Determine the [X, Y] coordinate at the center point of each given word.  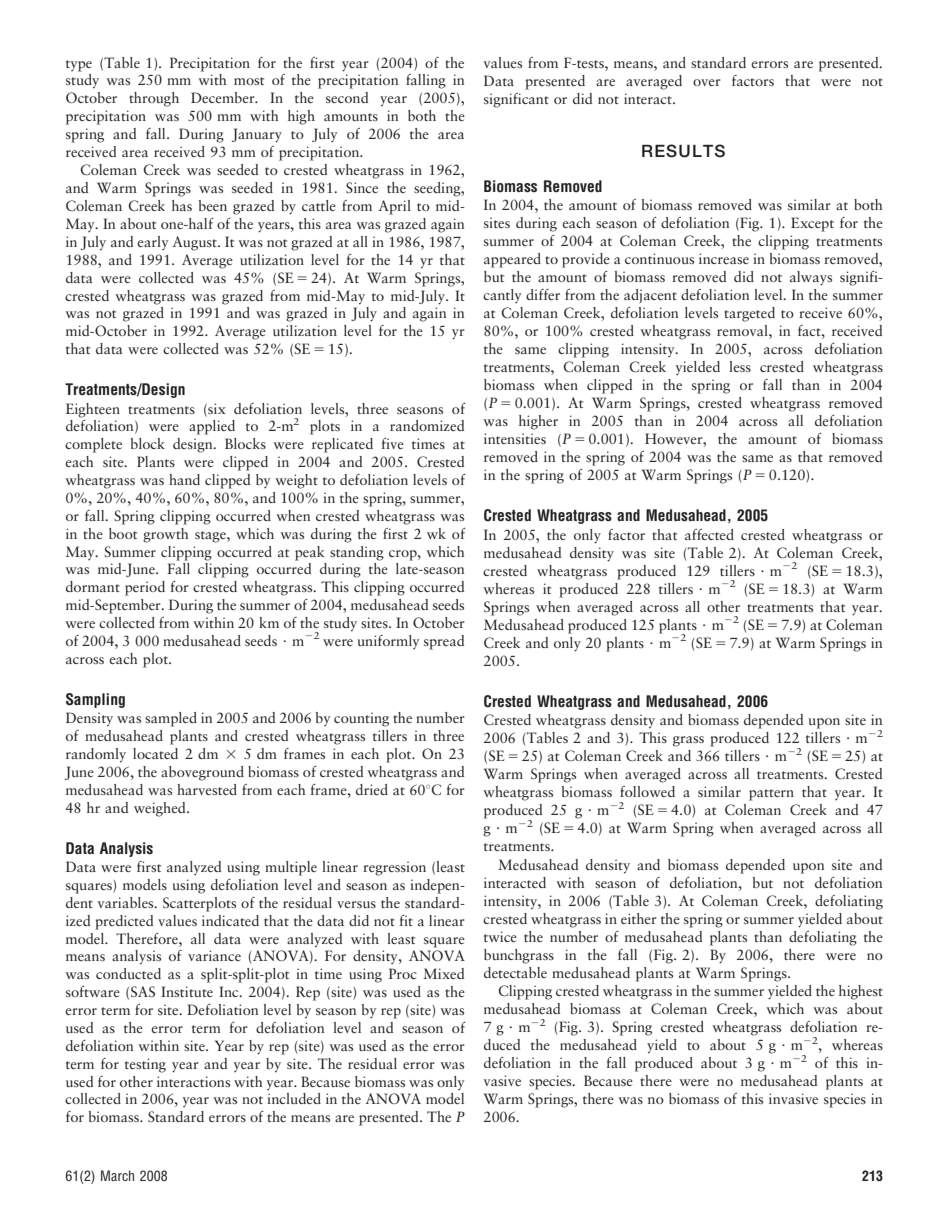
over [707, 82]
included [294, 1098]
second [347, 97]
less [740, 366]
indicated [230, 920]
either [639, 918]
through [154, 99]
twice [500, 936]
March [117, 1175]
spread [444, 642]
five [392, 443]
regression [394, 868]
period [145, 588]
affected [709, 534]
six [216, 409]
